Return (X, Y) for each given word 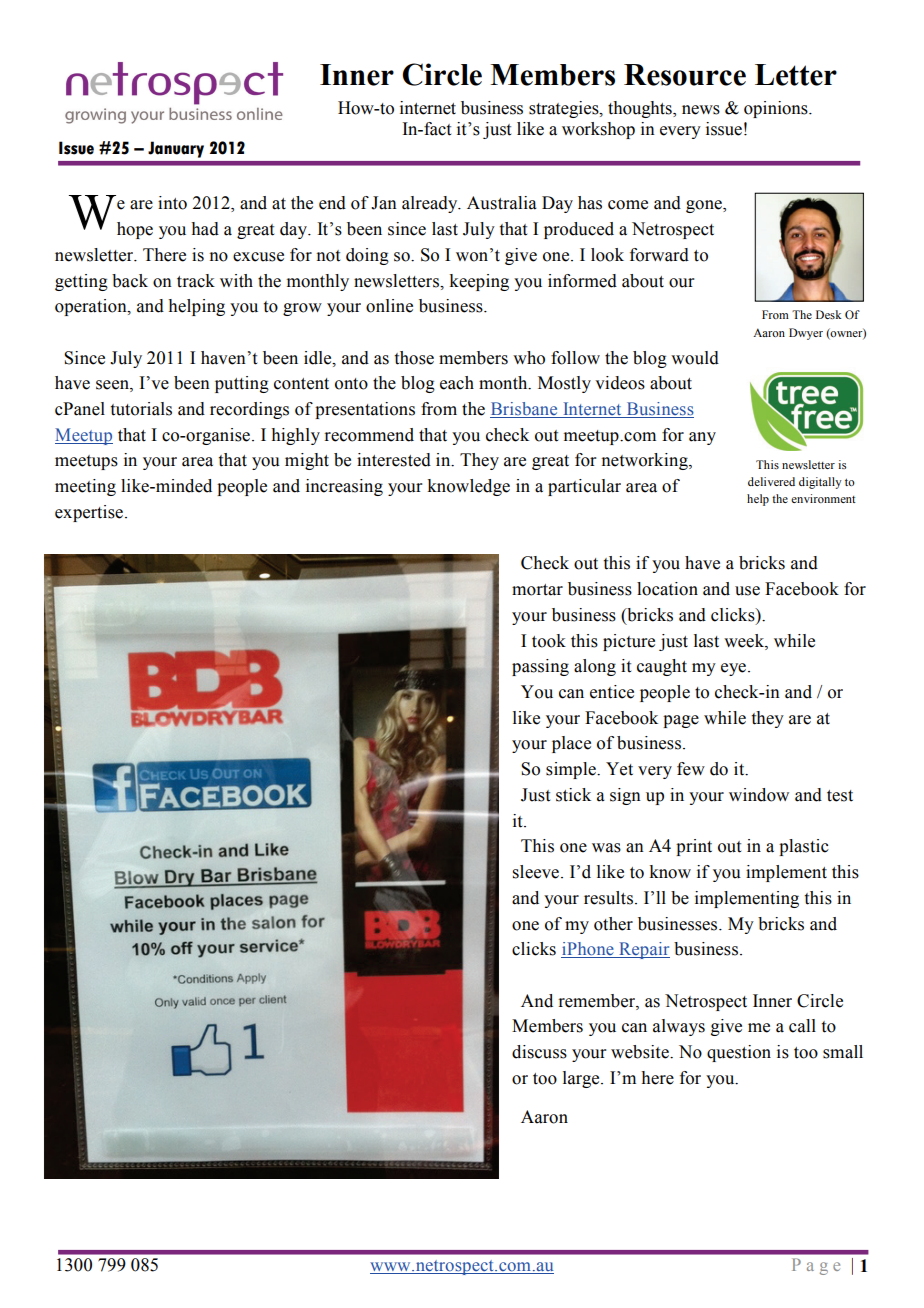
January (176, 149)
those (414, 358)
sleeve (537, 872)
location (667, 589)
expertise (90, 513)
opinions (777, 109)
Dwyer (806, 334)
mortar (537, 590)
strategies (565, 109)
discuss (539, 1052)
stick (573, 795)
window (759, 795)
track (196, 281)
